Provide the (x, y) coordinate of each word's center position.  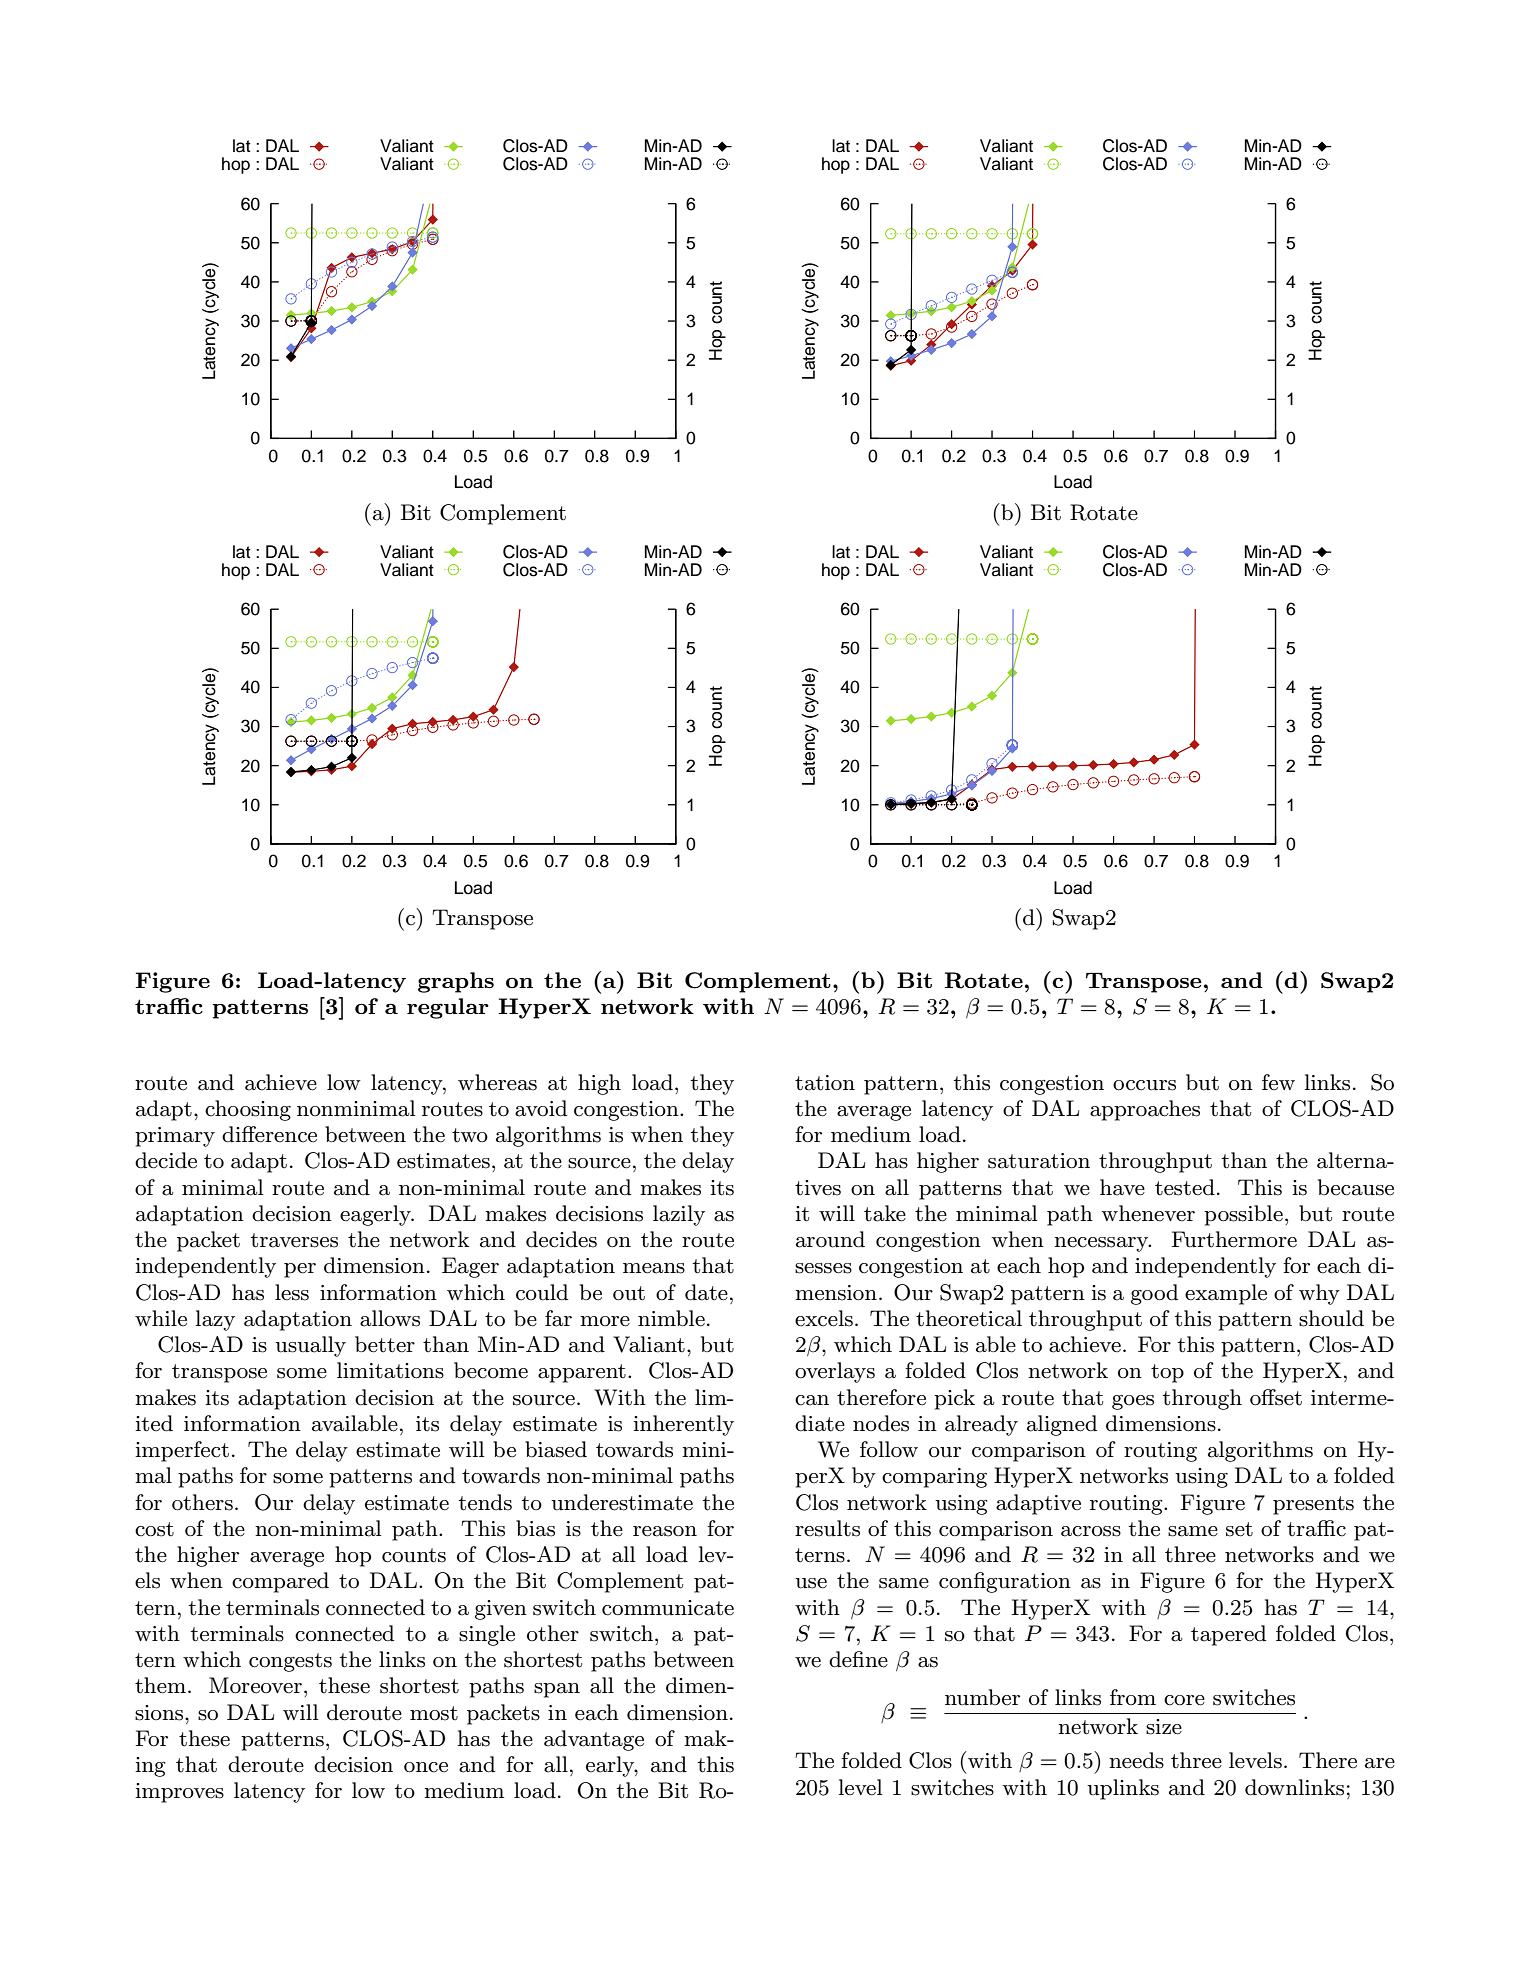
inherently (683, 1425)
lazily (679, 1215)
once (426, 1767)
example (1226, 1294)
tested (1185, 1187)
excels (824, 1318)
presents (1313, 1505)
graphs (456, 982)
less (292, 1292)
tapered (1228, 1635)
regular (448, 1008)
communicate (668, 1608)
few (1278, 1082)
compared (280, 1582)
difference (269, 1134)
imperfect (182, 1451)
